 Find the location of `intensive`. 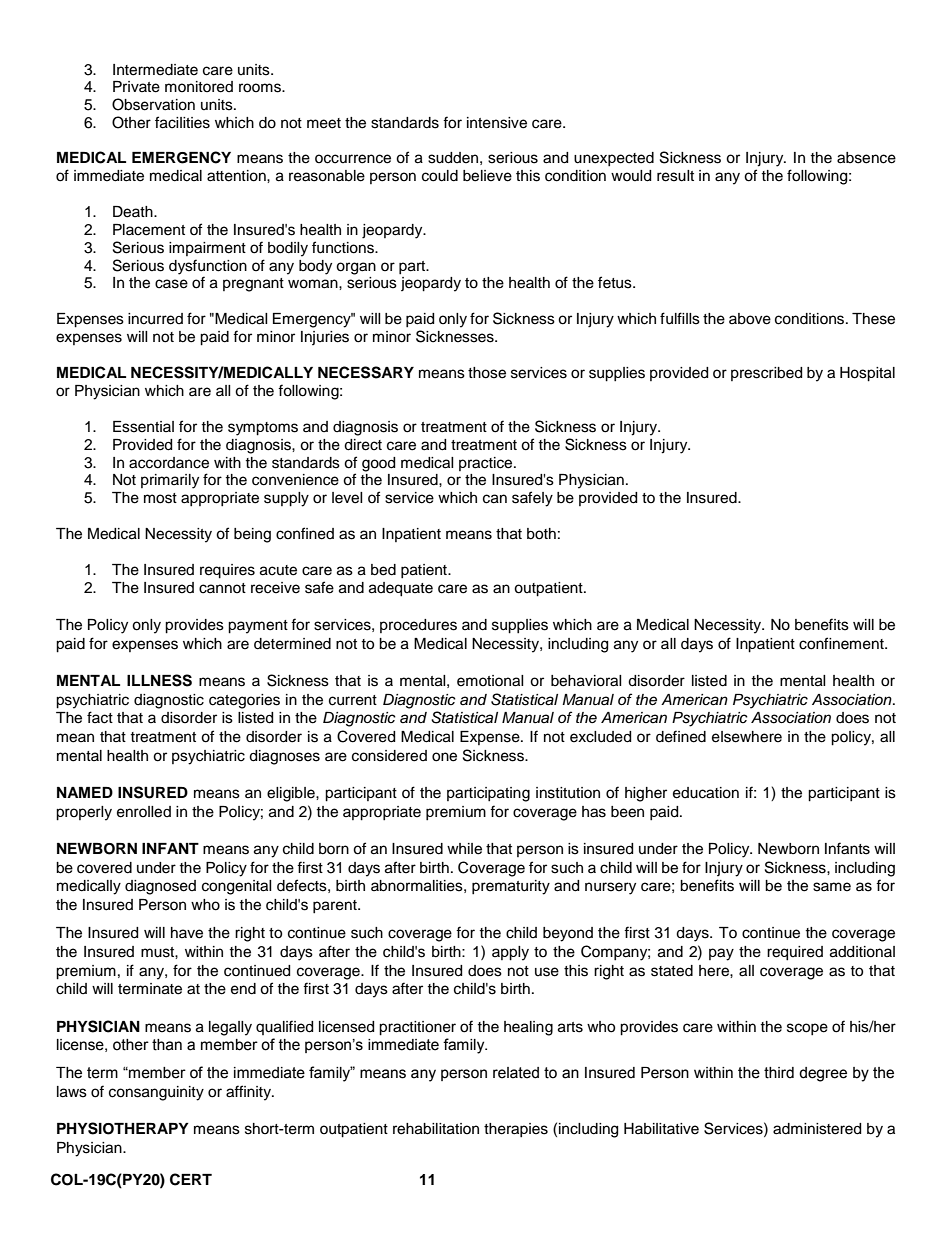

intensive is located at coordinates (497, 123).
